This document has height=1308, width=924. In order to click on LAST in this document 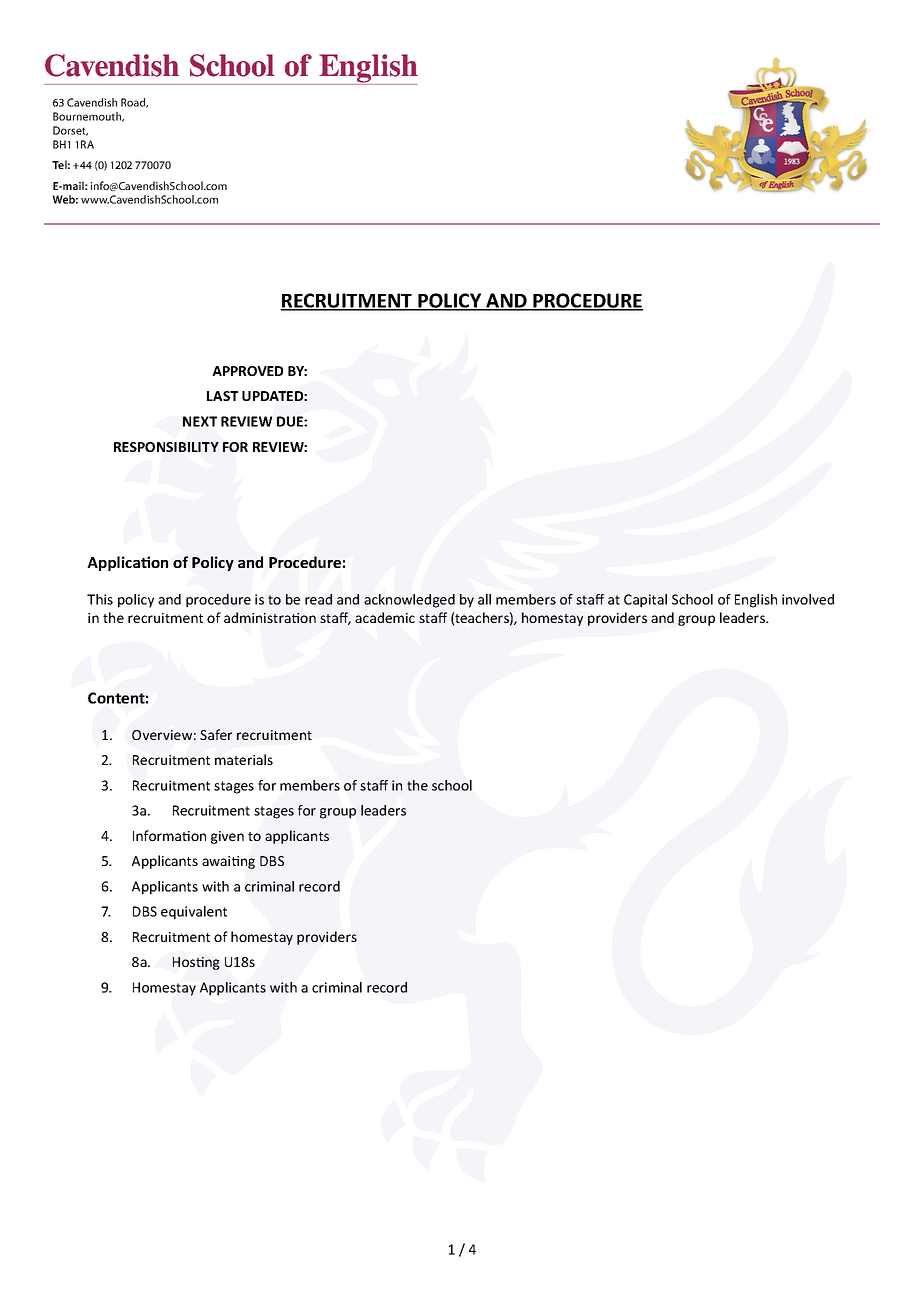, I will do `click(222, 396)`.
